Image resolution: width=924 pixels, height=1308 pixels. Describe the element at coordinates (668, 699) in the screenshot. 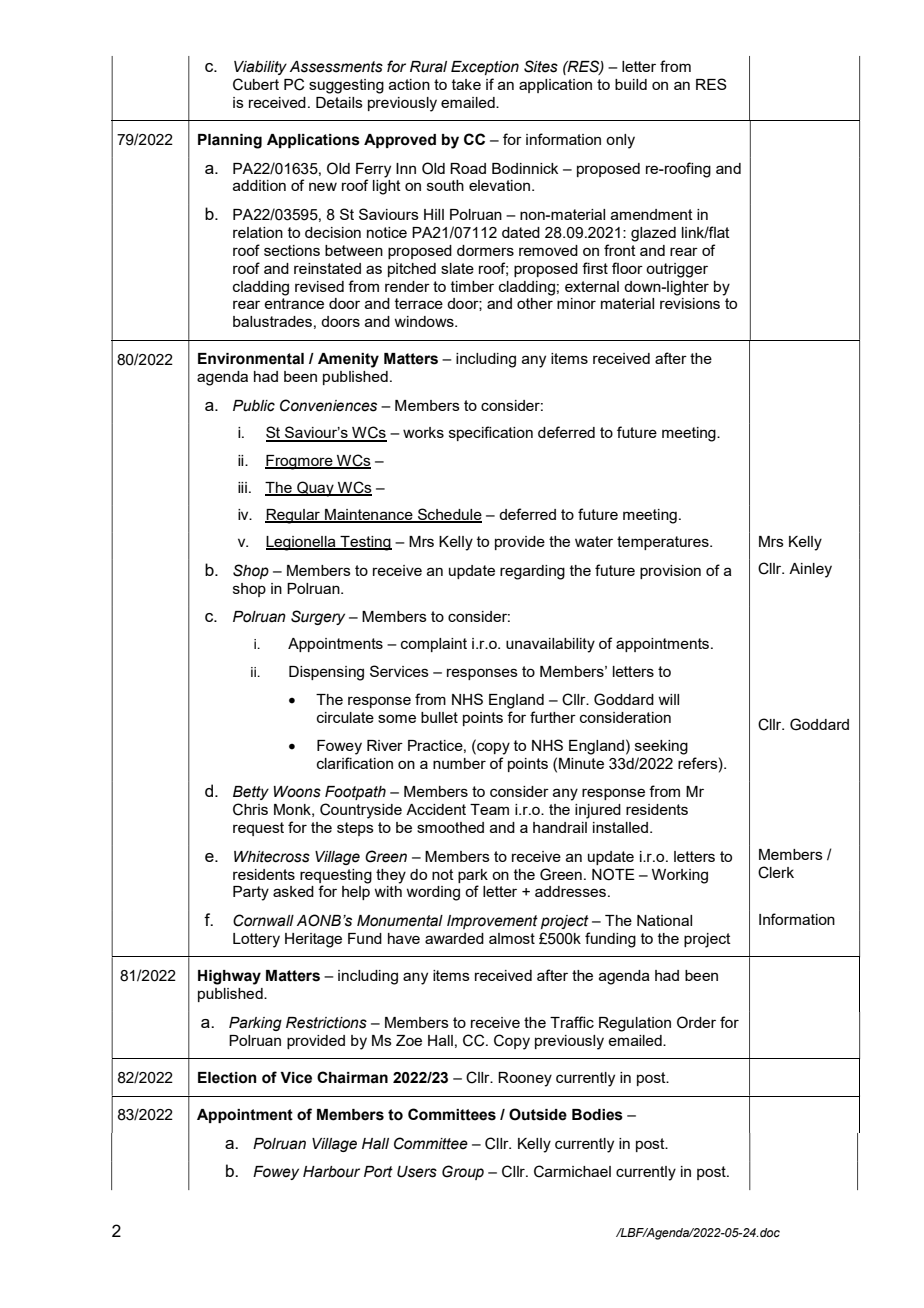

I see `will` at that location.
